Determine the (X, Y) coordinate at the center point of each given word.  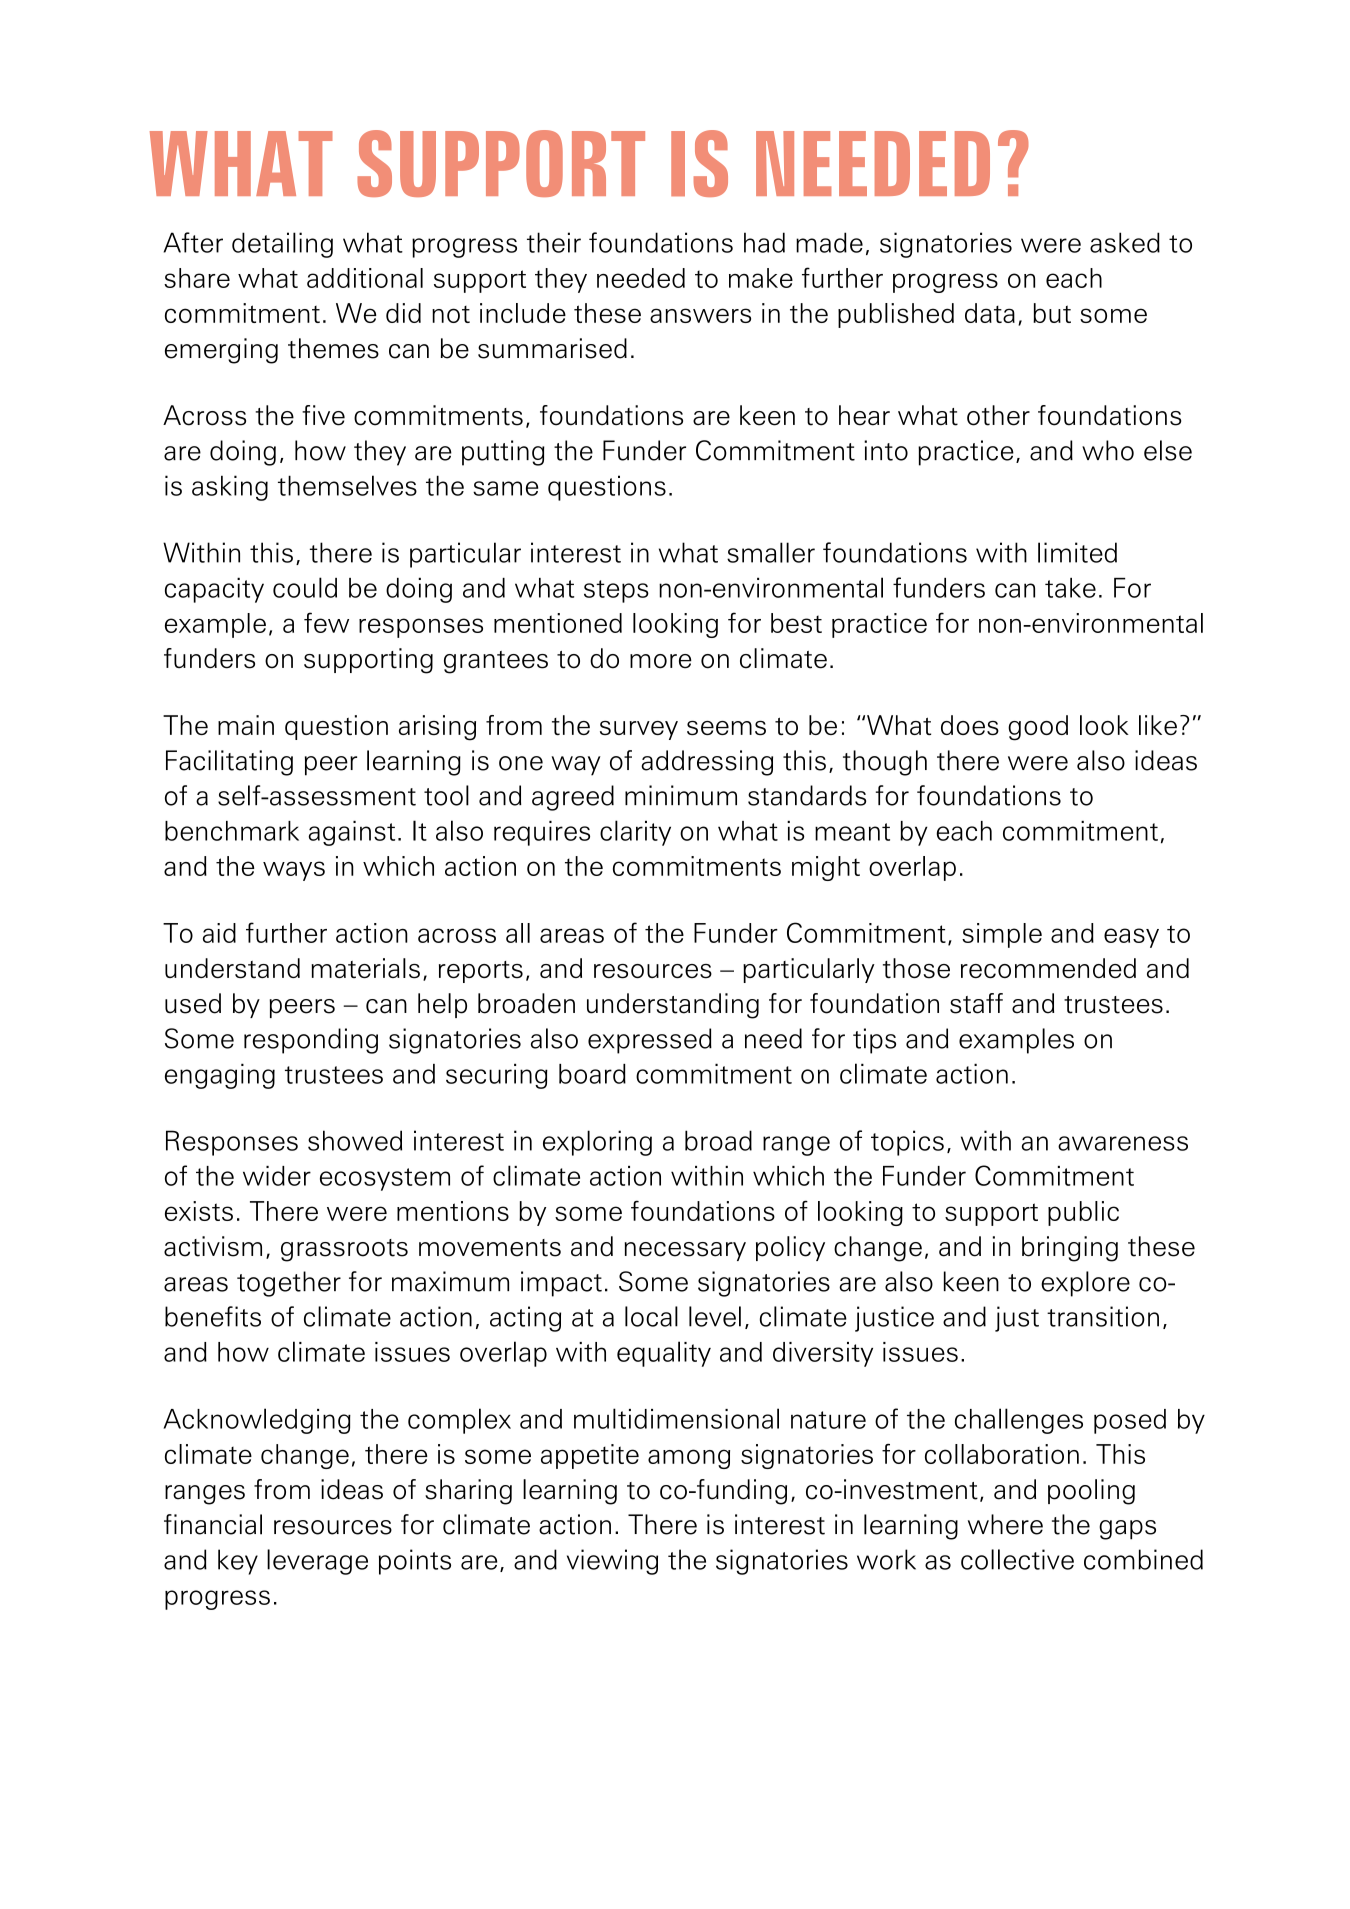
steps (616, 591)
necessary (685, 1251)
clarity (635, 833)
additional (365, 278)
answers (700, 315)
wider (277, 1176)
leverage (317, 1562)
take (1070, 588)
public (1083, 1213)
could (305, 587)
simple (1002, 935)
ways (294, 871)
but (1052, 313)
